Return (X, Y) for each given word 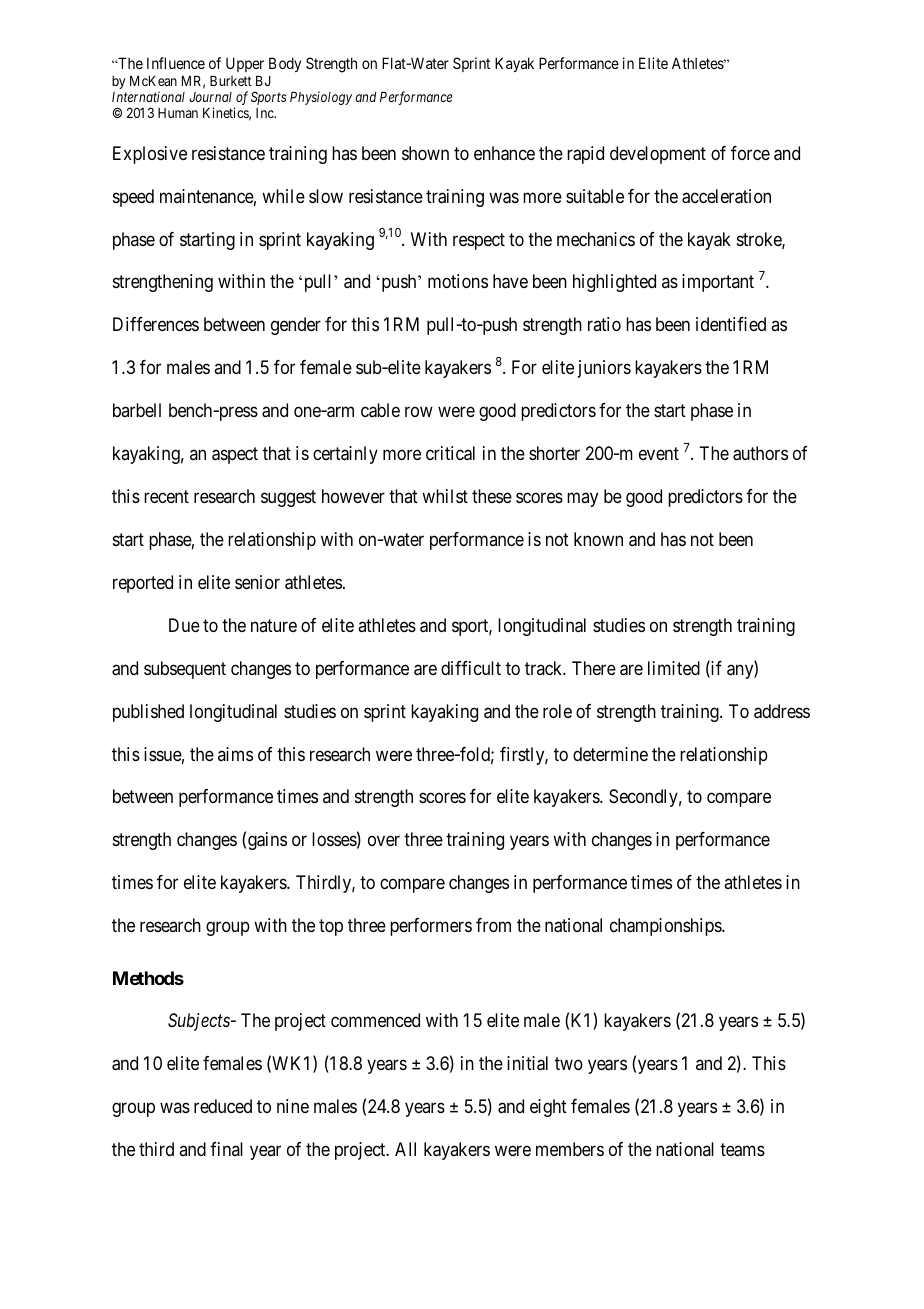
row (419, 412)
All (405, 1149)
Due (184, 625)
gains (267, 841)
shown (425, 153)
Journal (210, 97)
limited (674, 668)
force (750, 153)
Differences (156, 324)
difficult (471, 668)
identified (731, 324)
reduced (223, 1106)
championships (666, 927)
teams (742, 1150)
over (384, 841)
